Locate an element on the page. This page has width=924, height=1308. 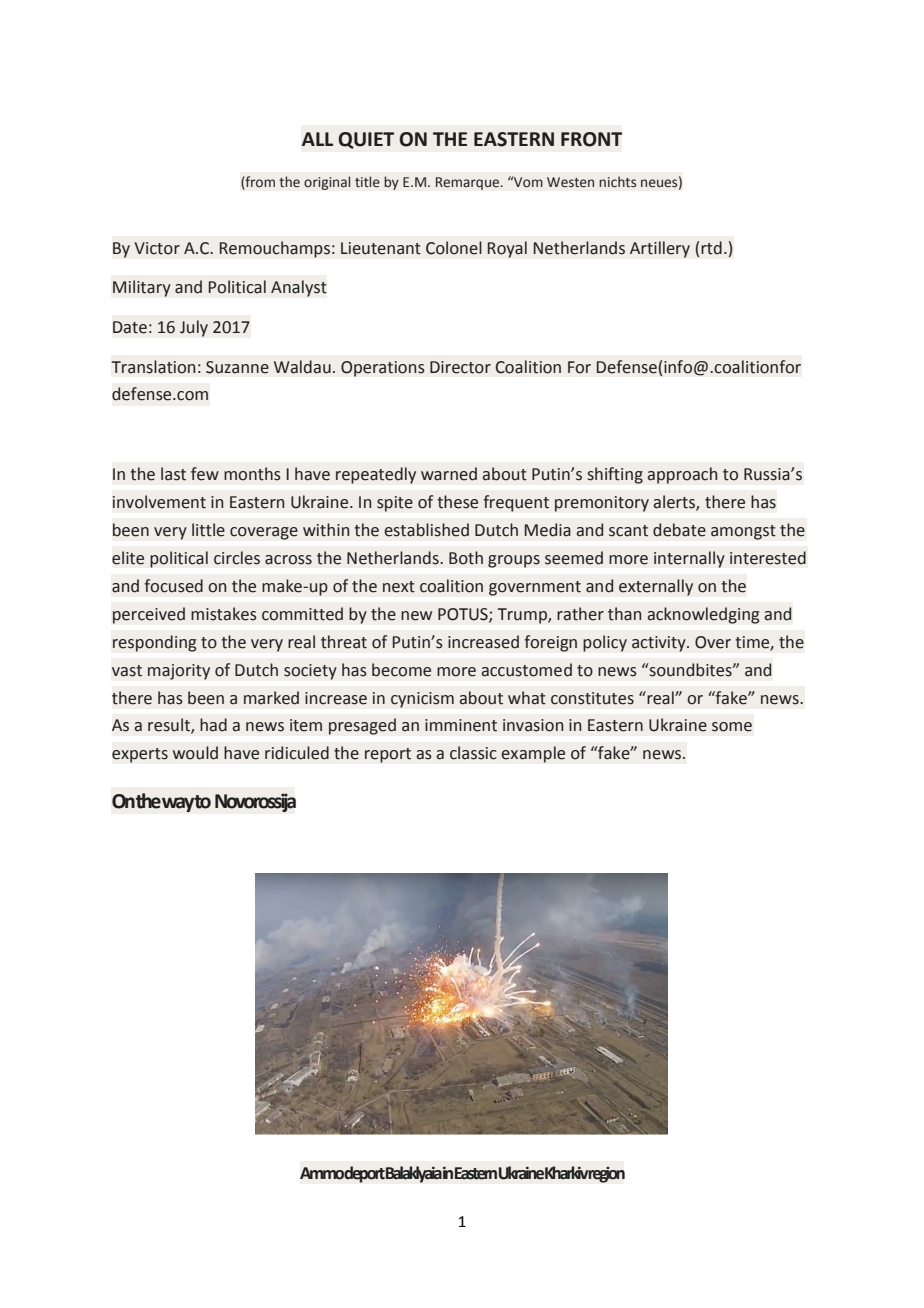
way is located at coordinates (178, 804).
